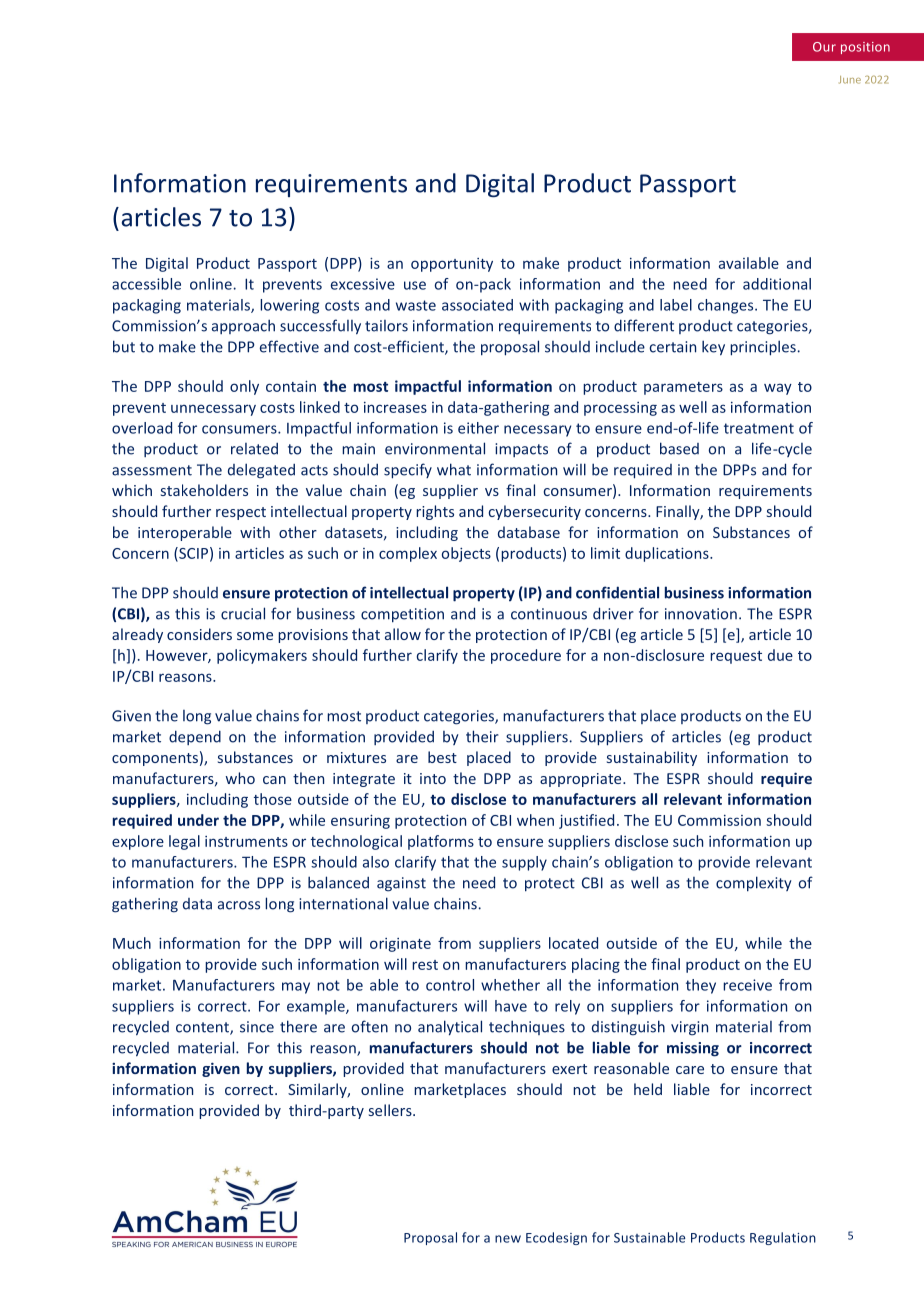 This screenshot has height=1309, width=924. I want to click on opportunity, so click(452, 265).
